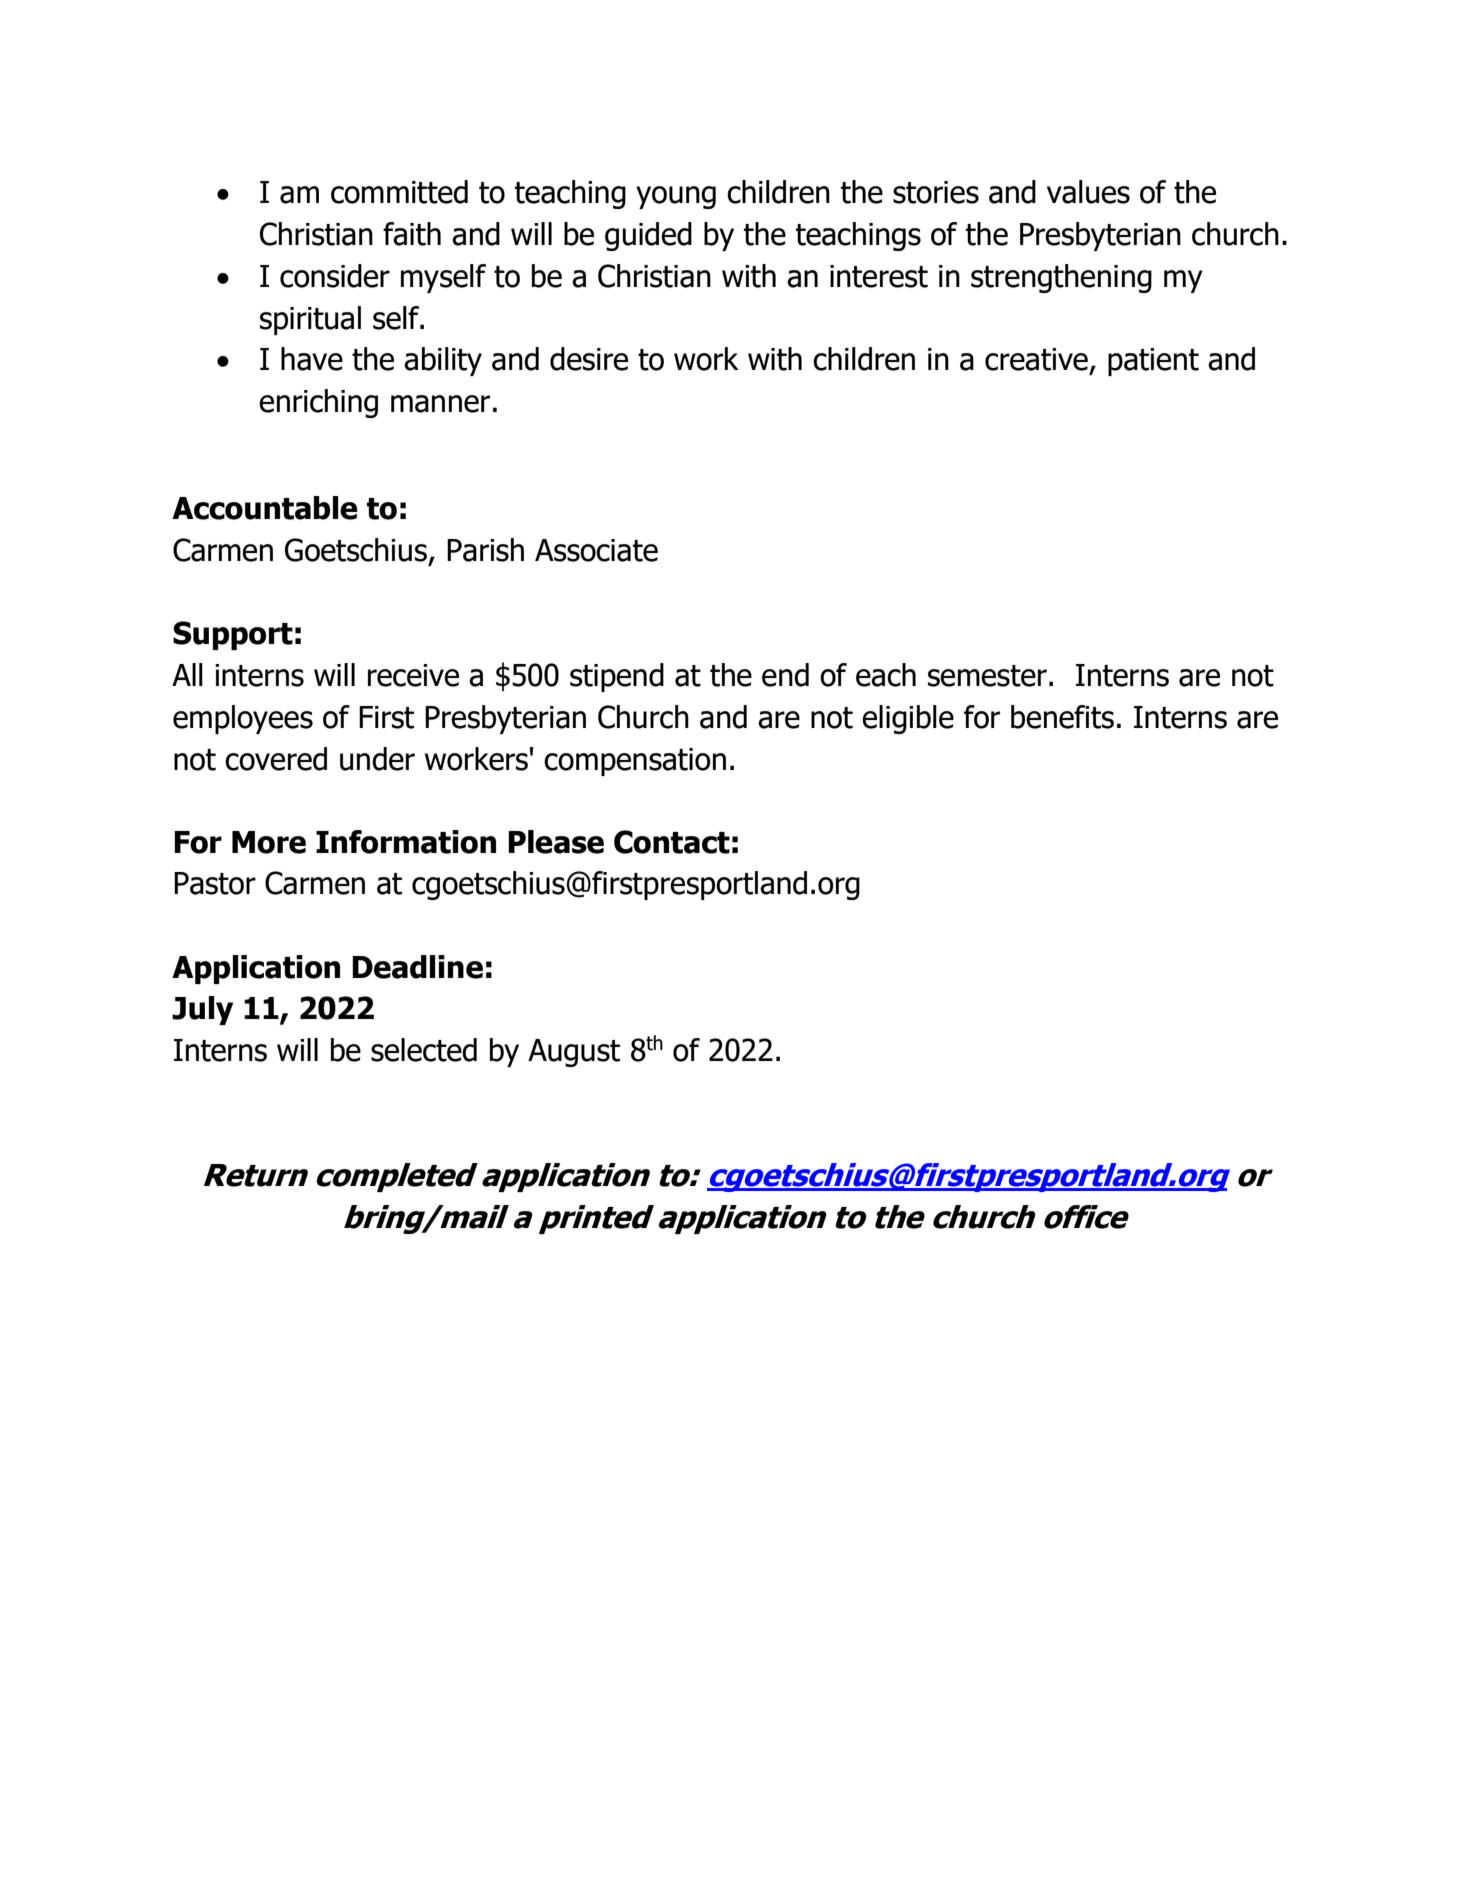 The width and height of the screenshot is (1469, 1902). I want to click on Support, so click(233, 635).
